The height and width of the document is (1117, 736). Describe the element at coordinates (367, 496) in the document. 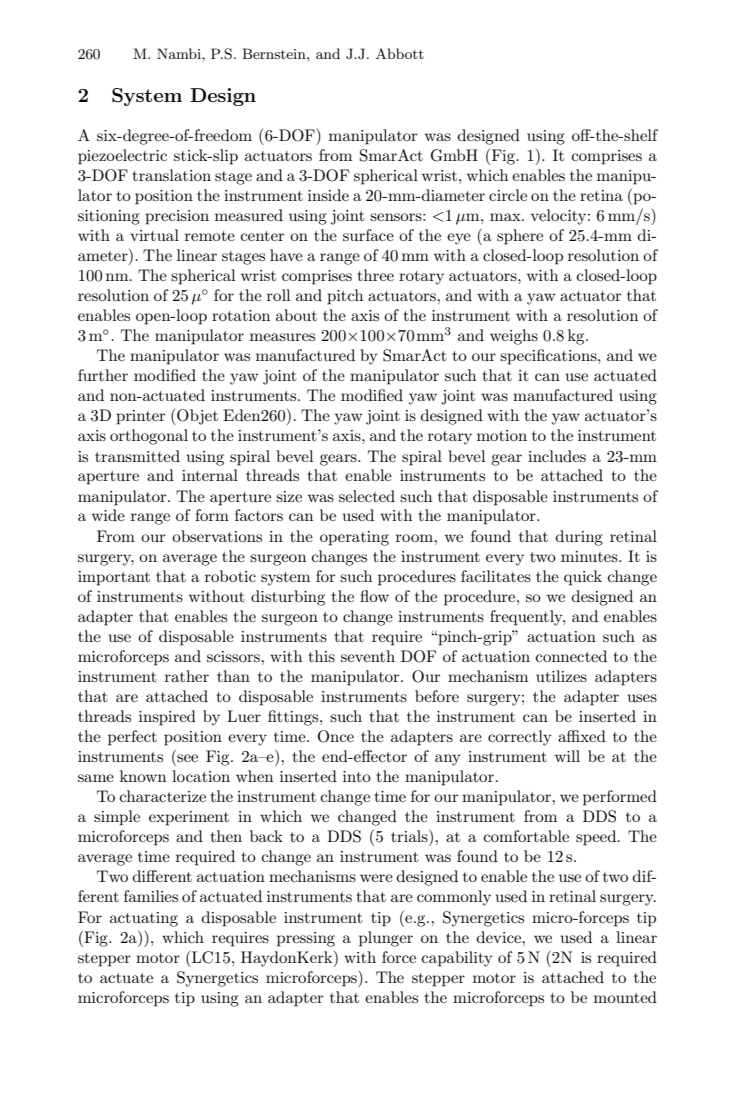

I see `selected` at that location.
